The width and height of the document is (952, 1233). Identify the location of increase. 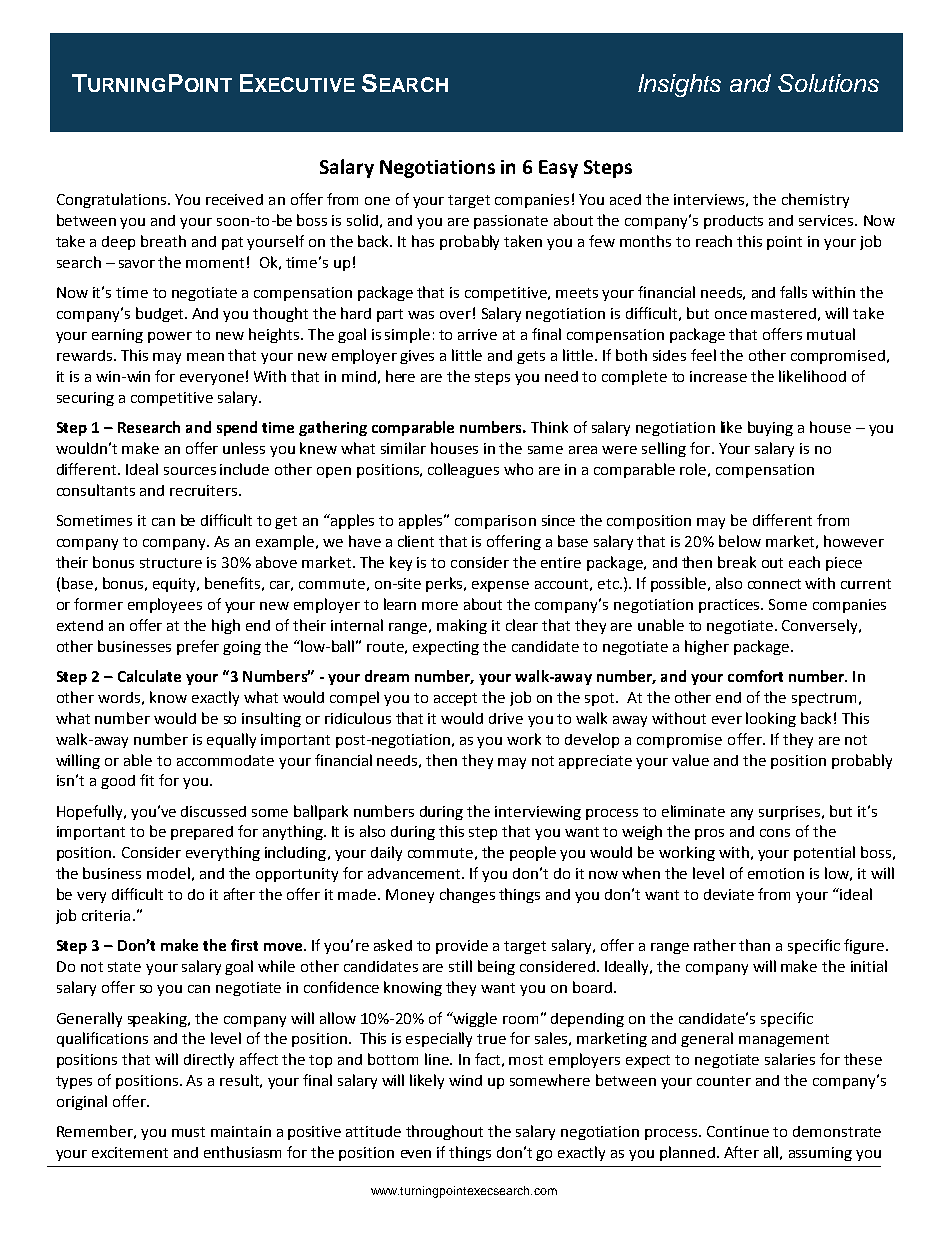
(718, 376).
